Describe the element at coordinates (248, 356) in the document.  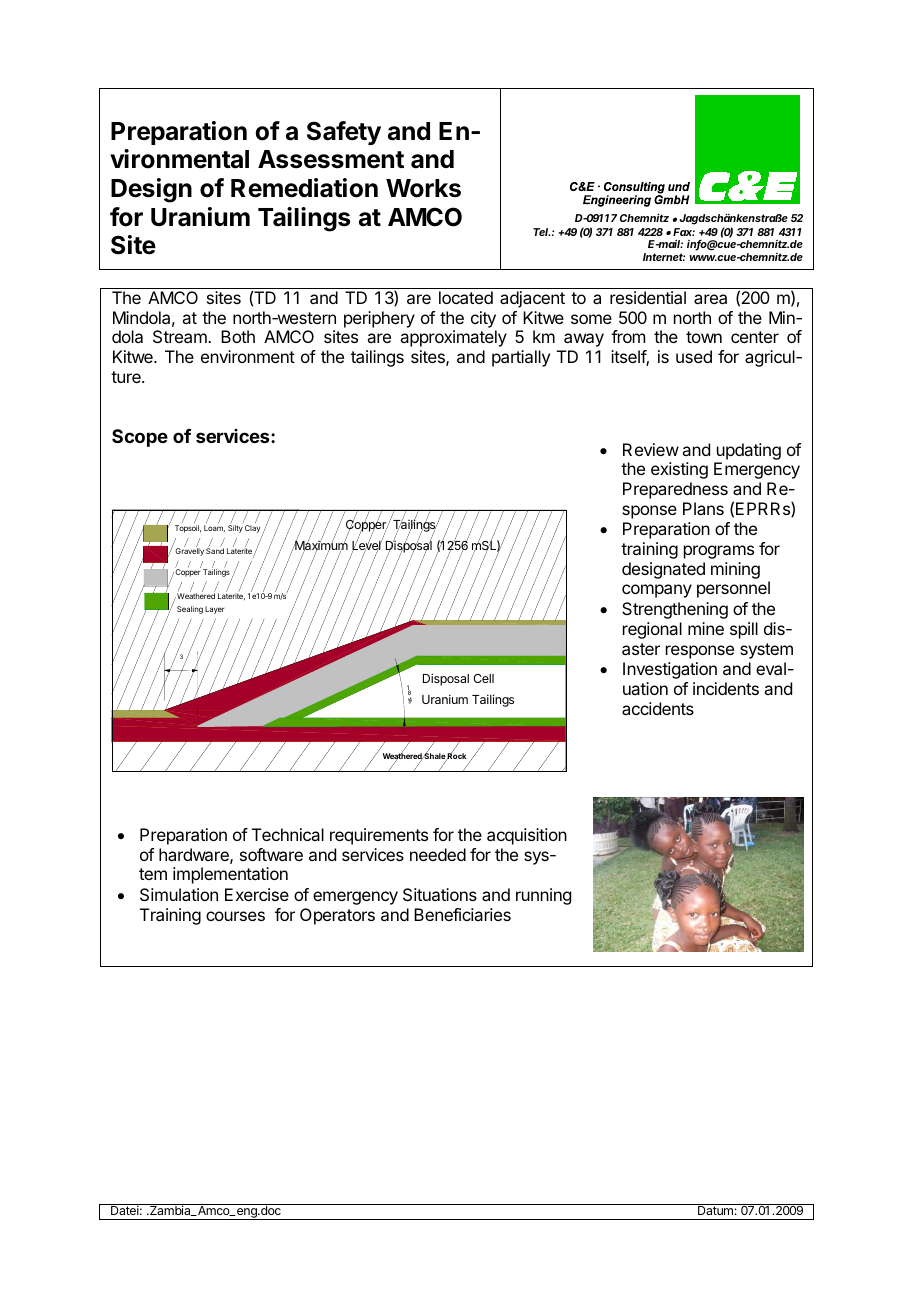
I see `environment` at that location.
